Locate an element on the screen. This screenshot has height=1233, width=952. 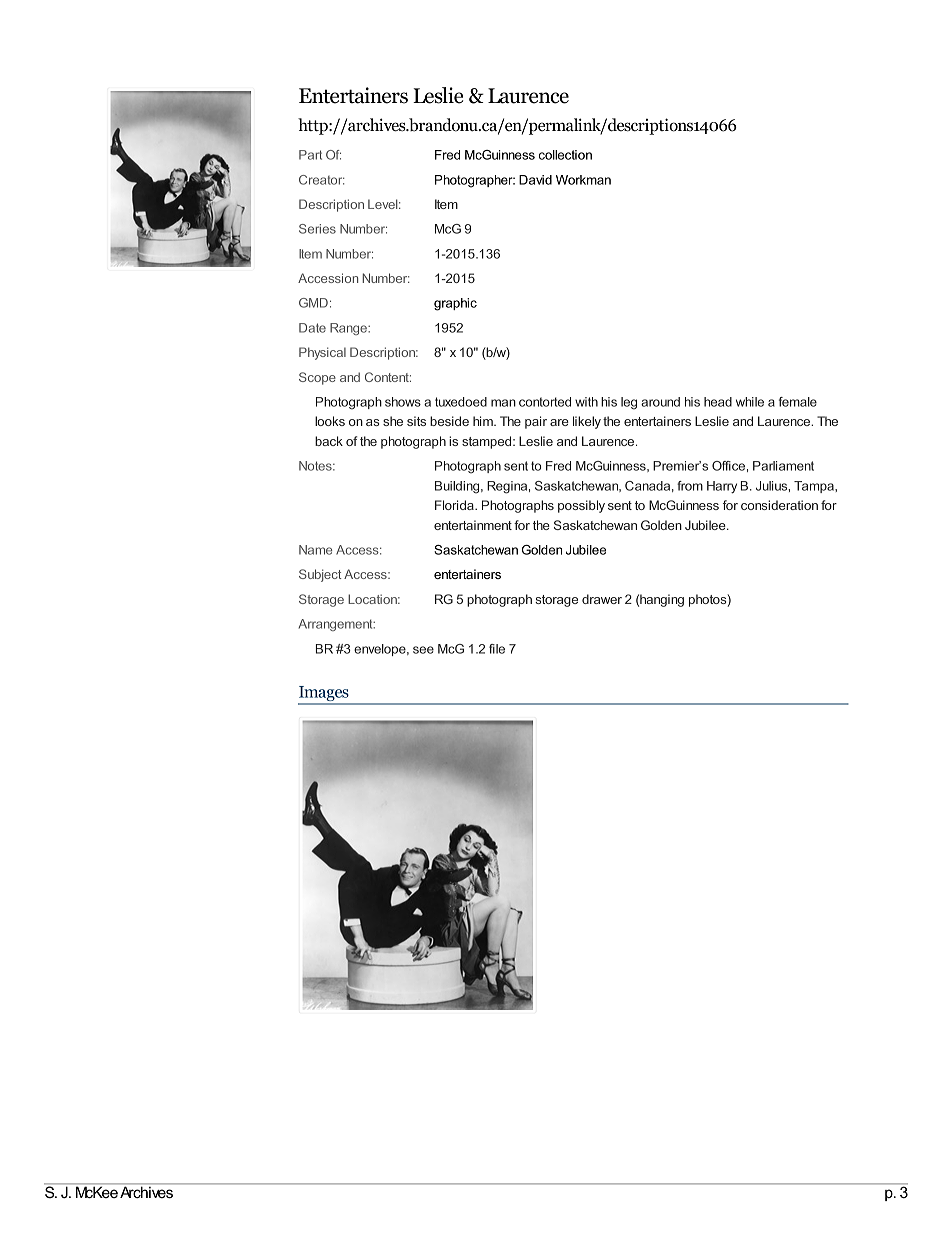
Images is located at coordinates (324, 695).
